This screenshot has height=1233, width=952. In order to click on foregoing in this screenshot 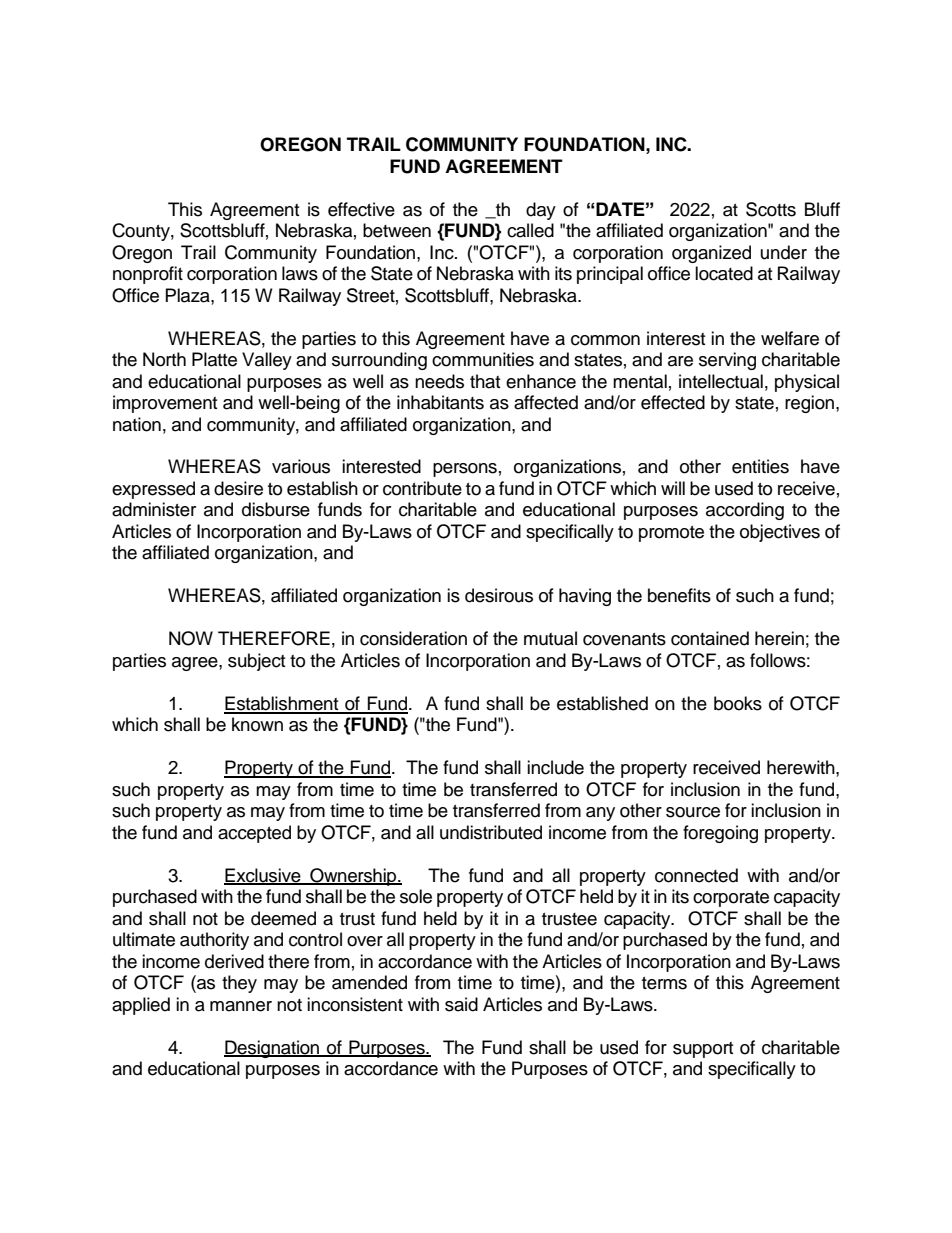, I will do `click(720, 834)`.
